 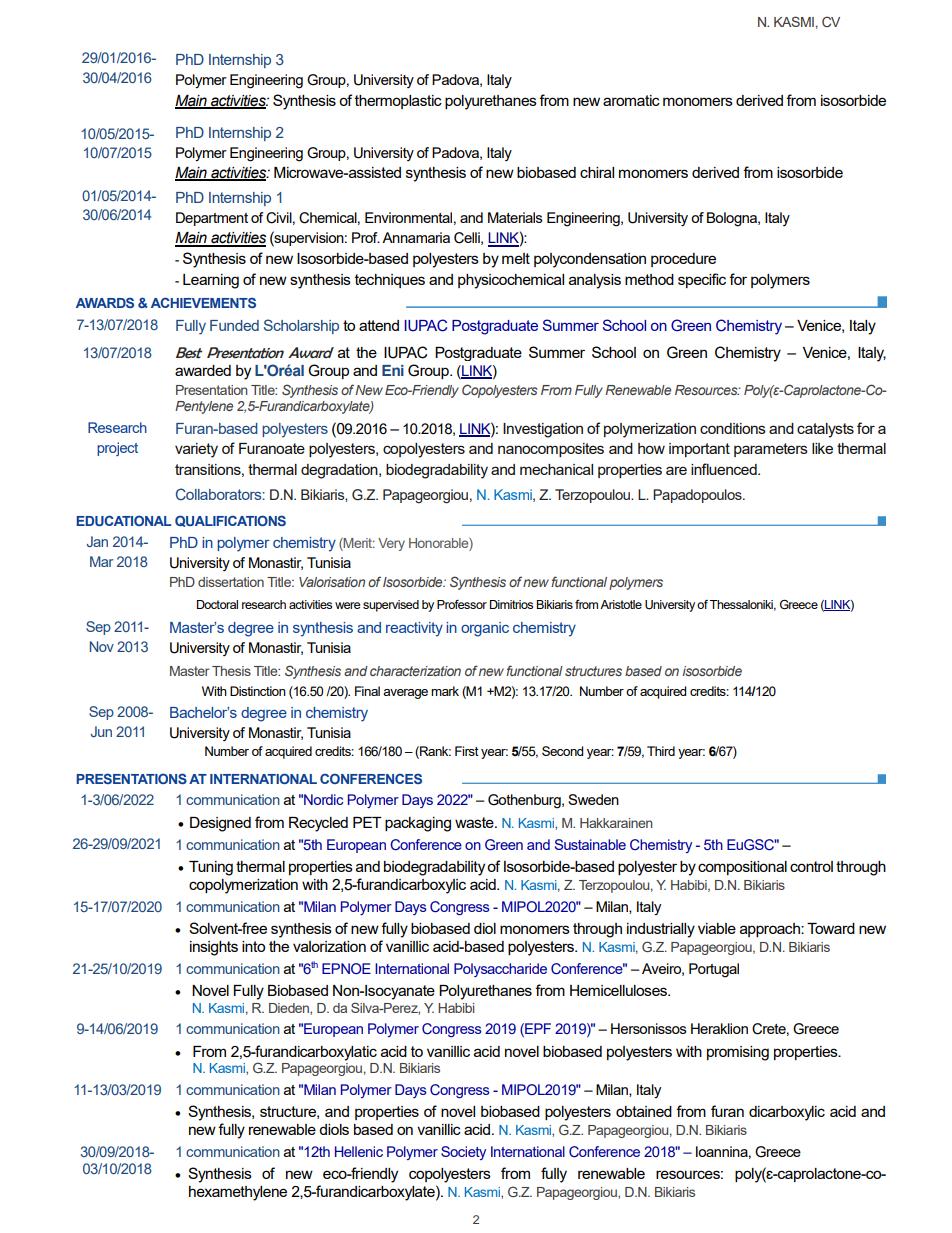 What do you see at coordinates (738, 1053) in the document?
I see `promising` at bounding box center [738, 1053].
